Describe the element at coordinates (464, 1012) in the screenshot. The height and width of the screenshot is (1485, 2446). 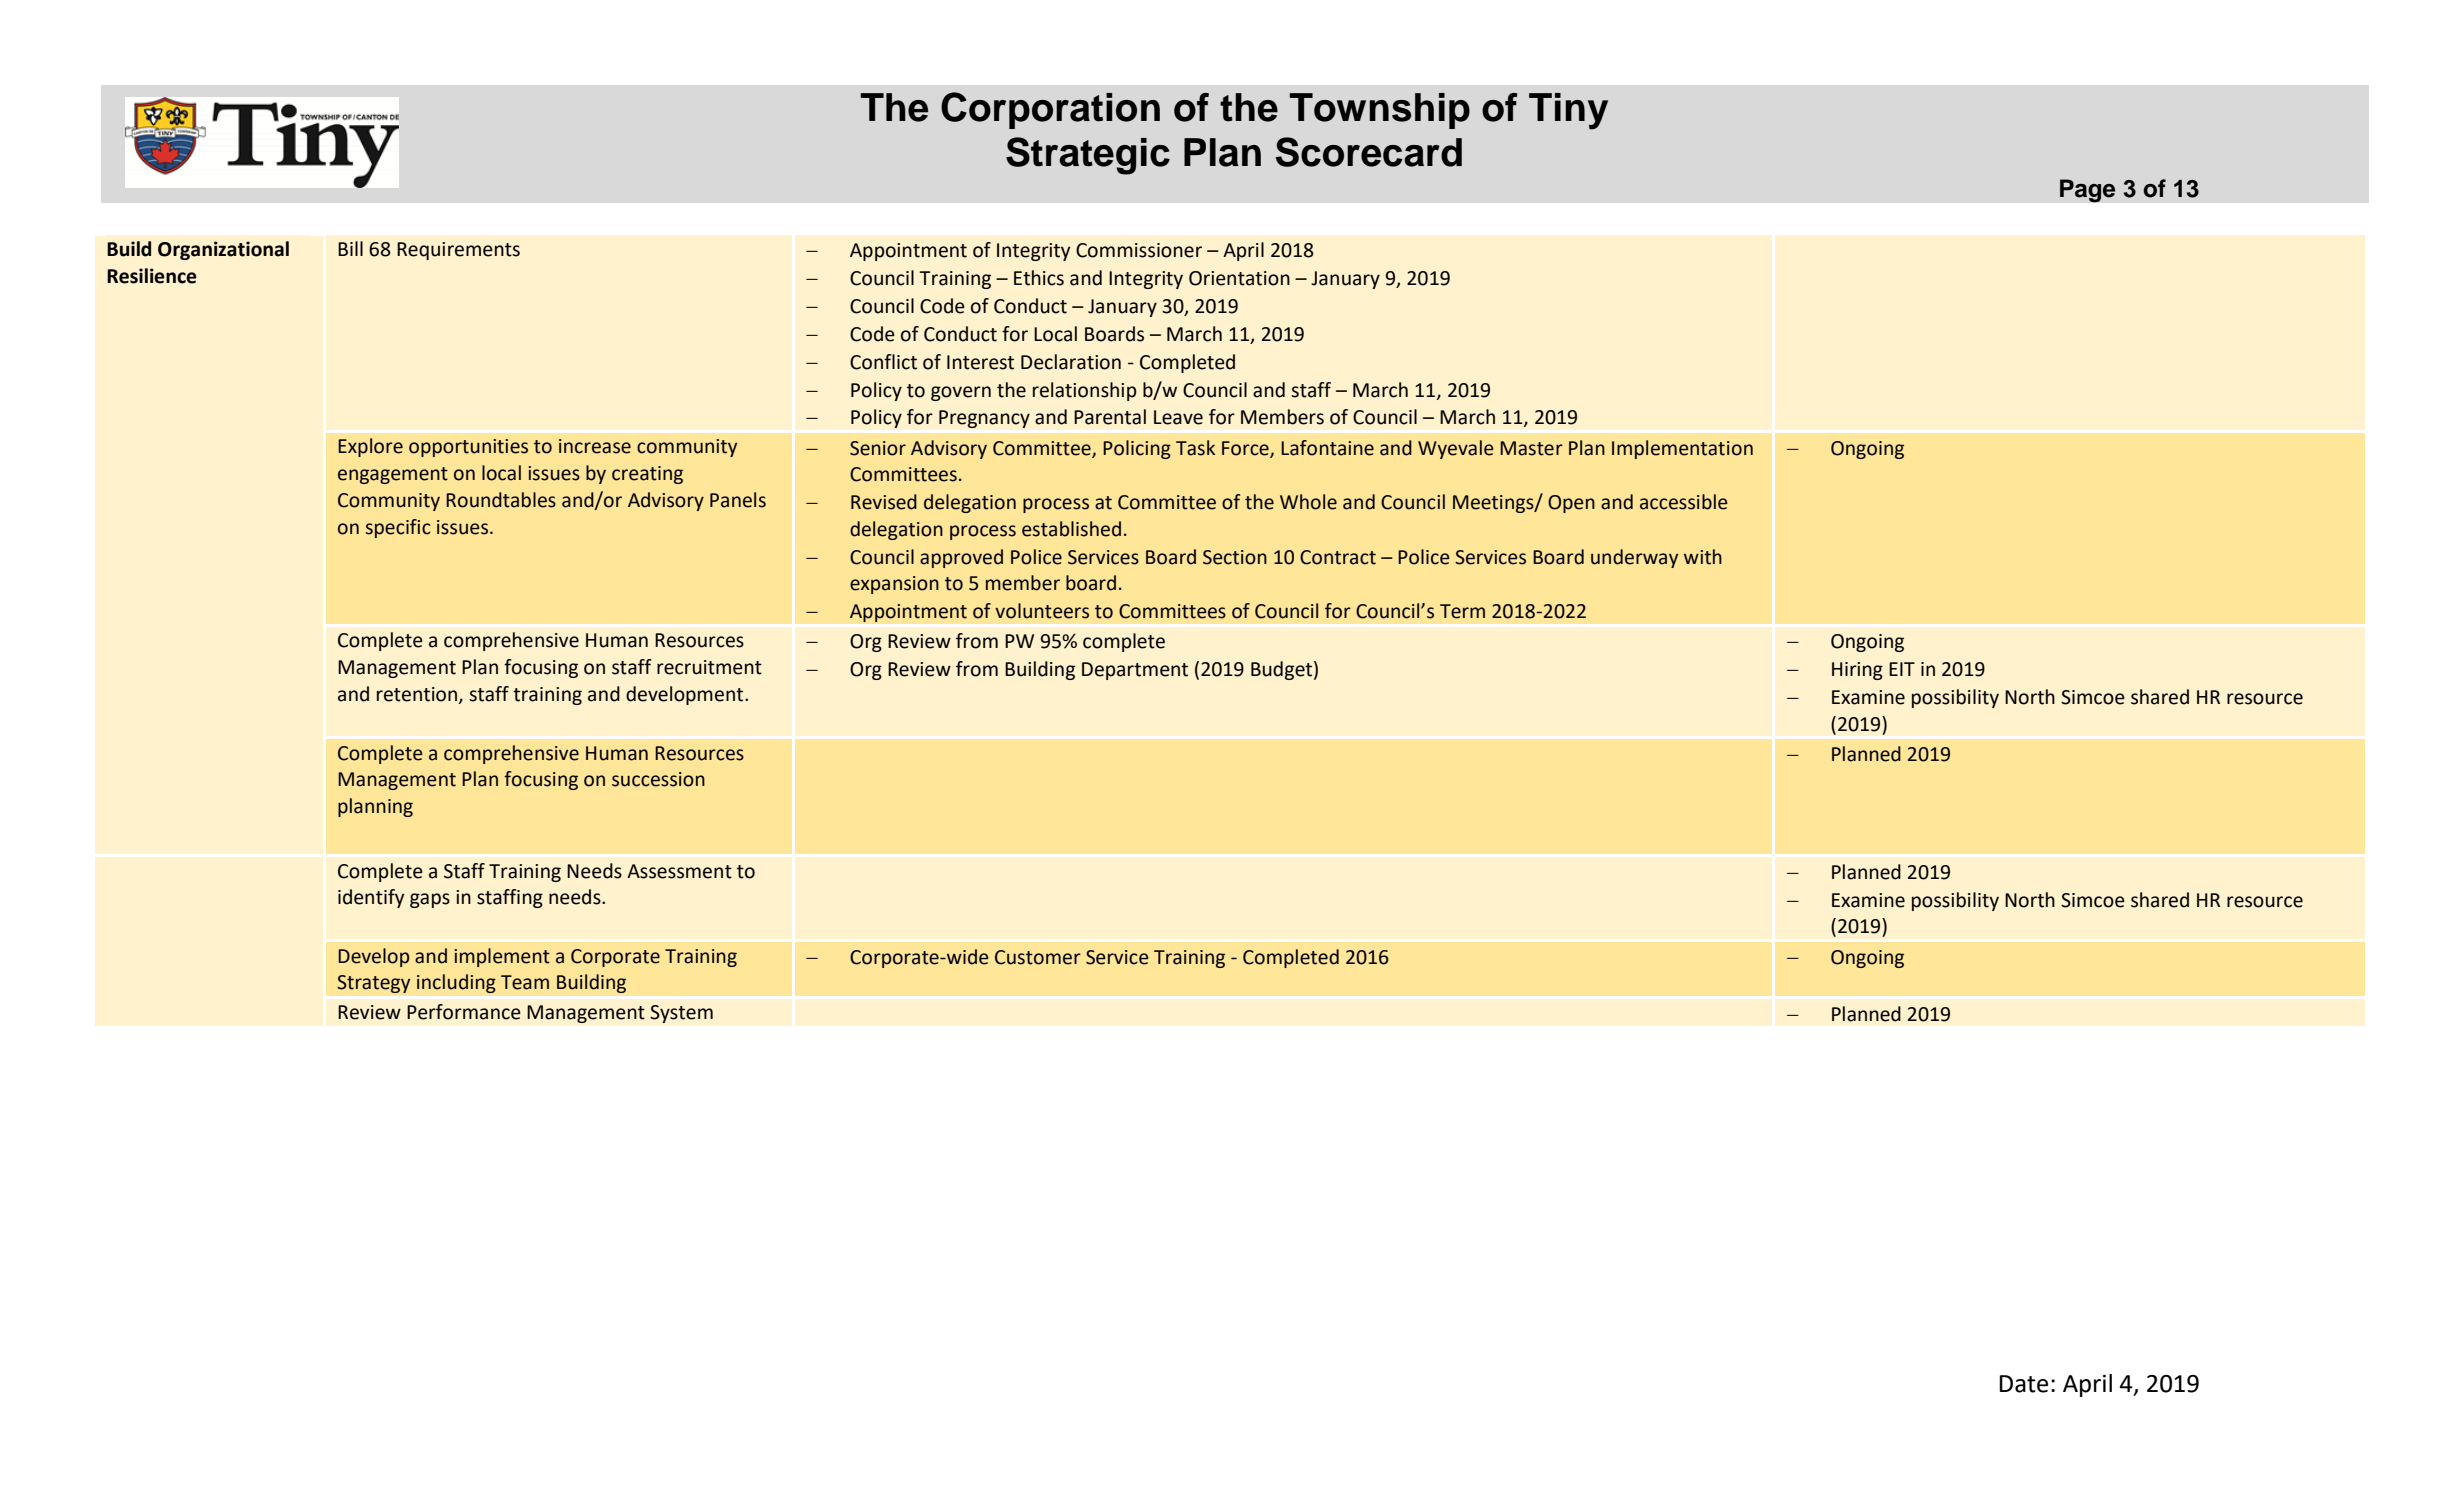
I see `Performance` at that location.
